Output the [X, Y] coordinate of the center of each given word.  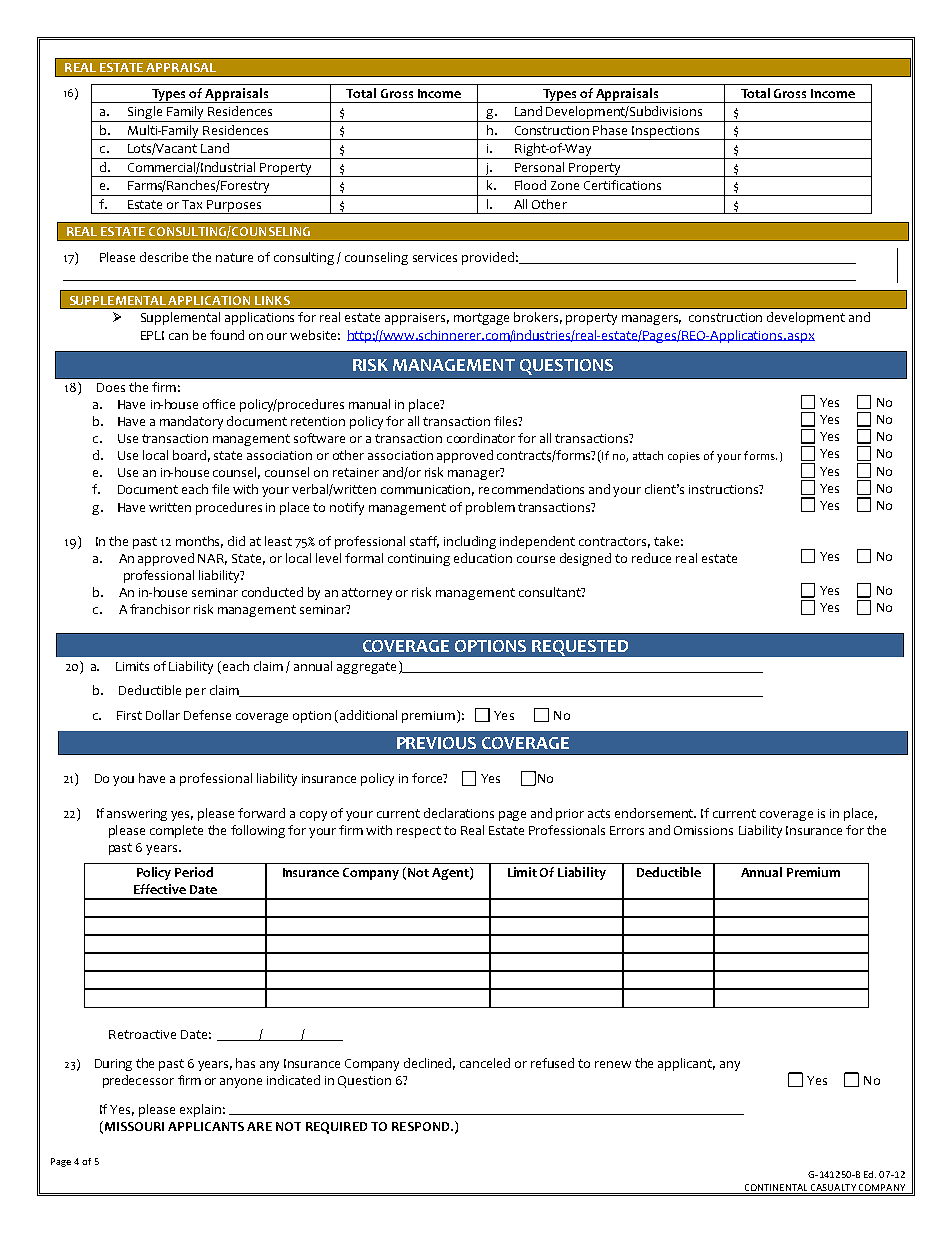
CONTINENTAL [776, 1189]
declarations [459, 813]
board [191, 456]
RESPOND [422, 1126]
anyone [241, 1083]
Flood [530, 185]
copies [684, 457]
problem [490, 508]
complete [176, 831]
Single [145, 114]
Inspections [665, 133]
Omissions [703, 830]
